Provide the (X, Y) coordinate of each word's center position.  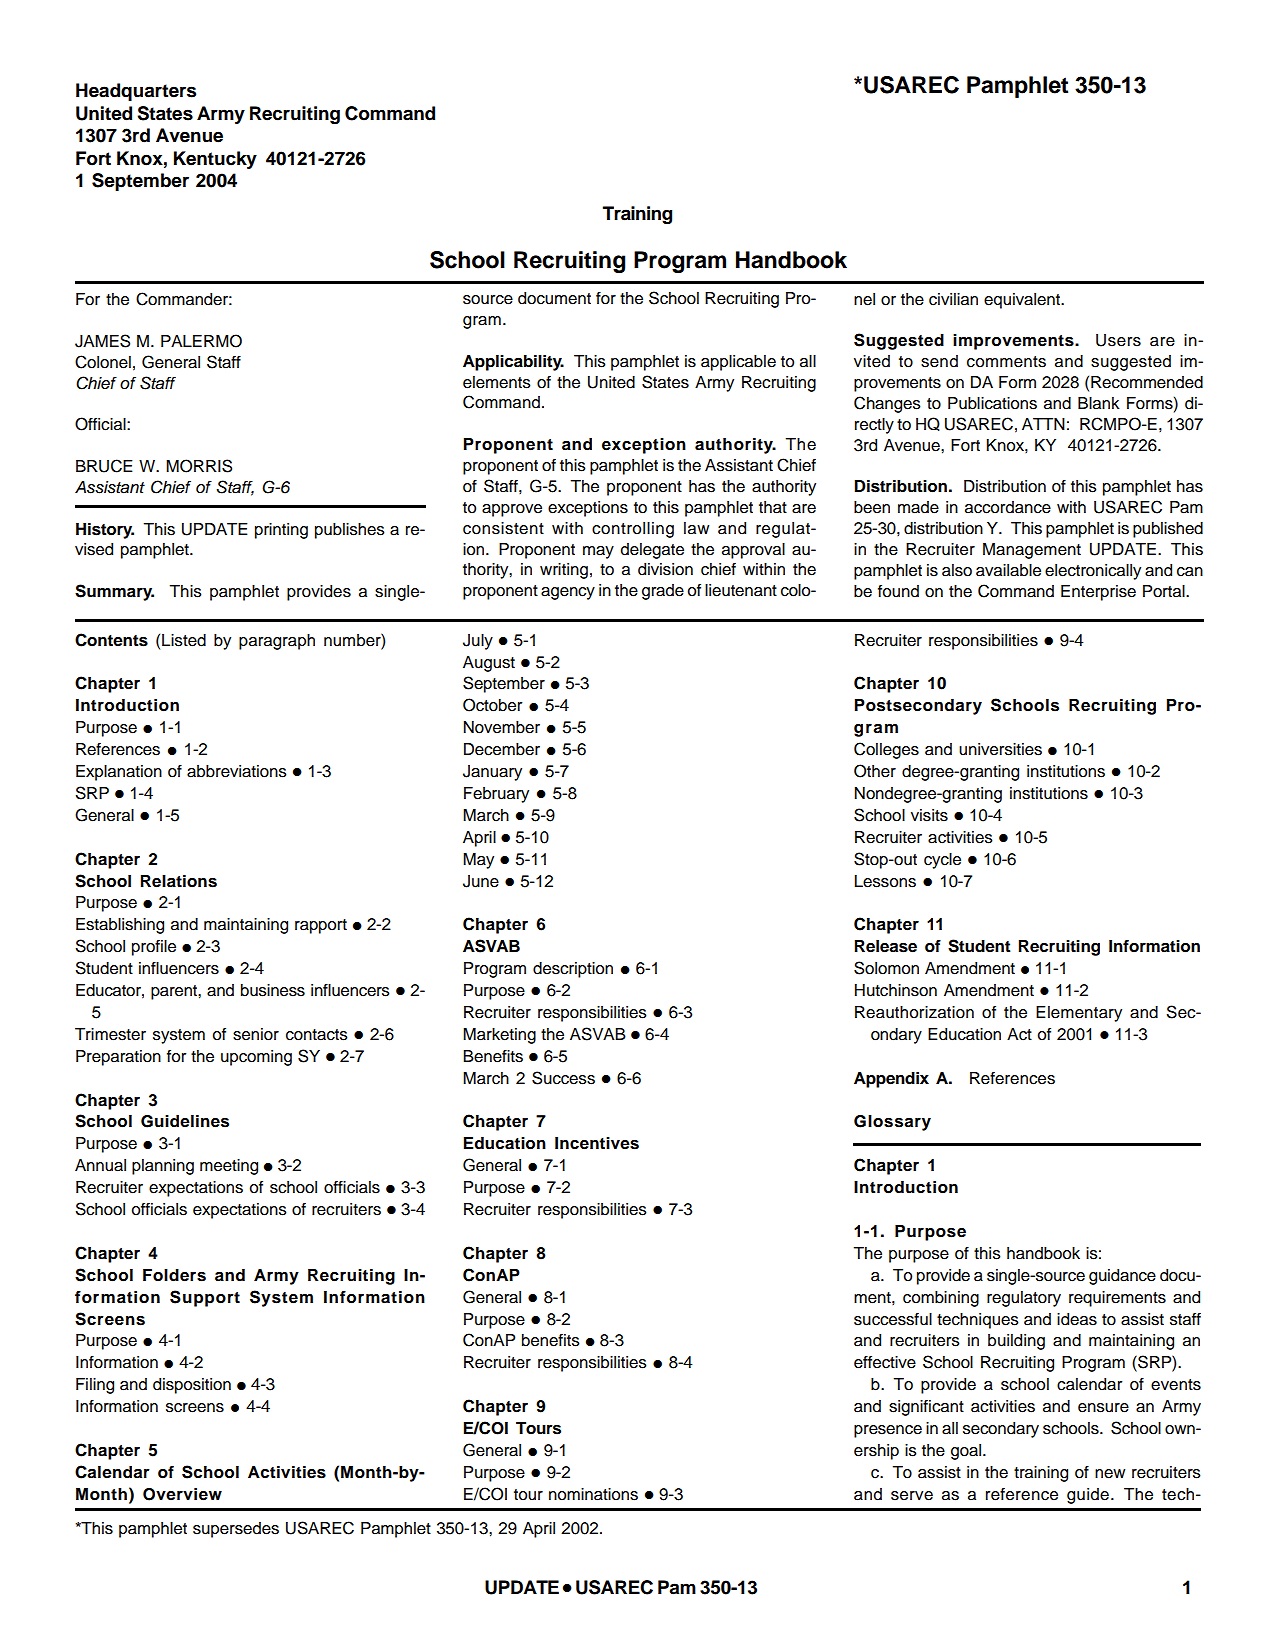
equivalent (1023, 301)
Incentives (597, 1143)
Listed (184, 640)
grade (663, 592)
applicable (738, 363)
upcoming (256, 1058)
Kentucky (215, 160)
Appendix (891, 1080)
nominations (593, 1494)
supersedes (236, 1530)
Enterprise (1098, 593)
